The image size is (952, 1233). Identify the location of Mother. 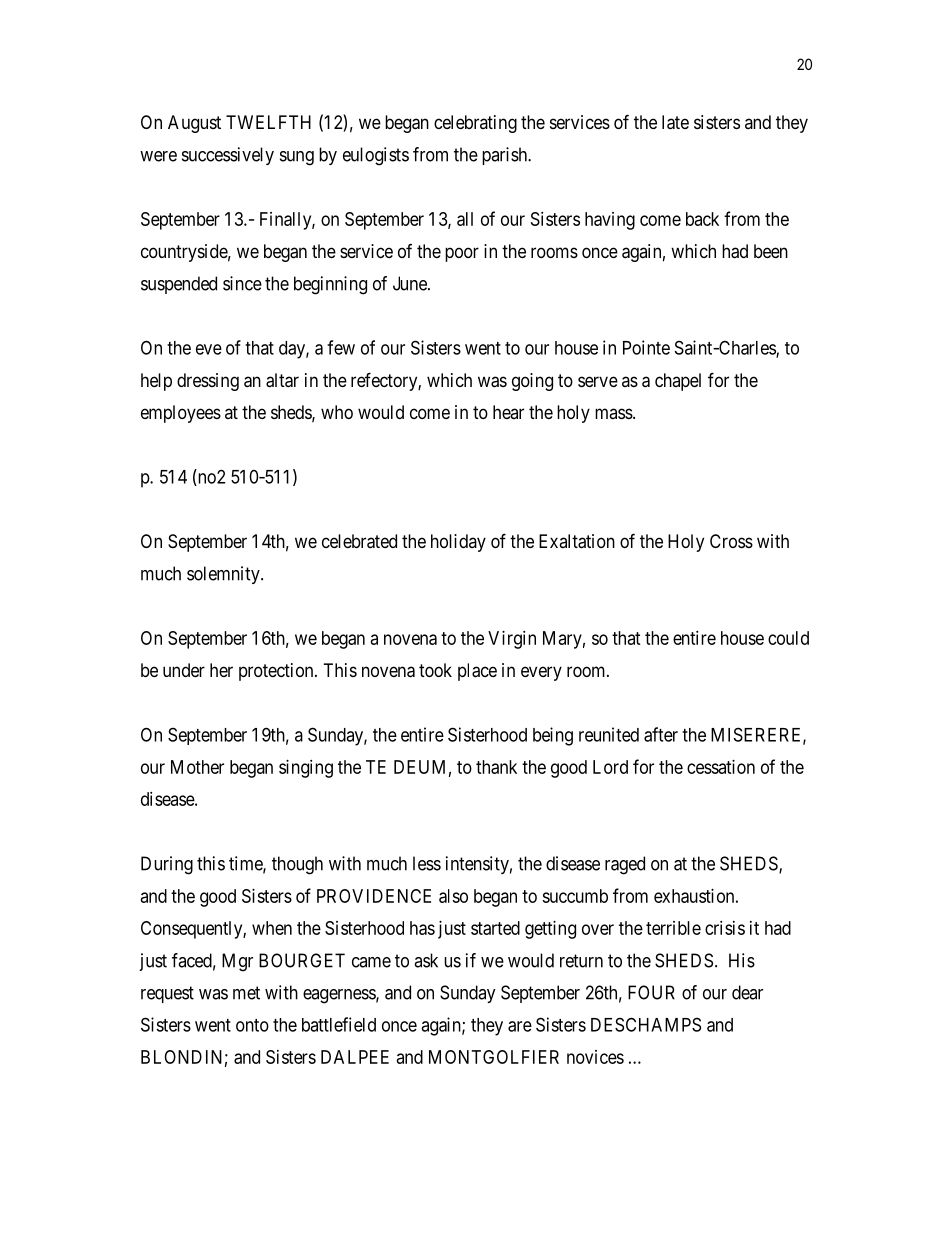
(197, 767).
